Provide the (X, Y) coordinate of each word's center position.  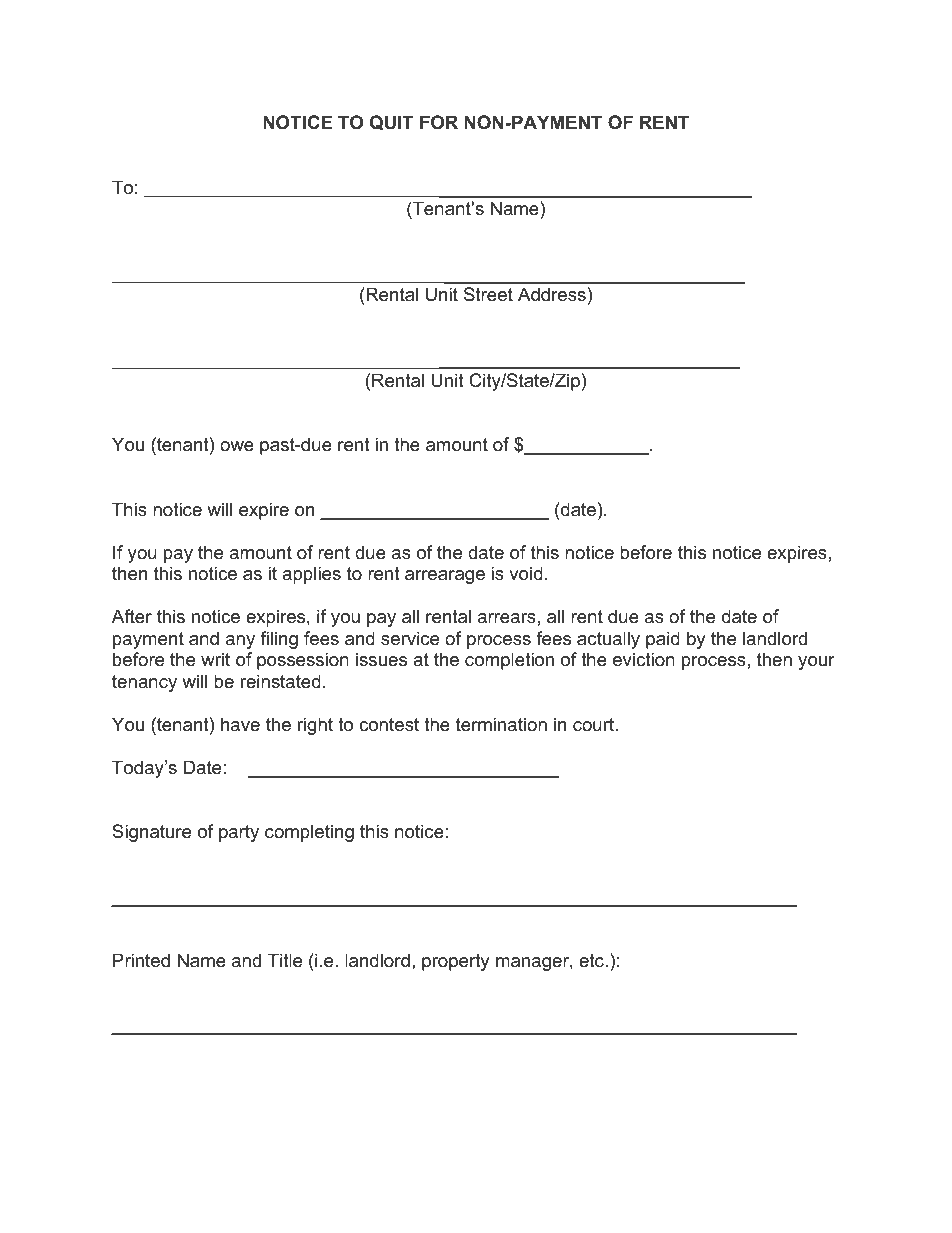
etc (592, 961)
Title (285, 960)
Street (488, 294)
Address (552, 294)
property (456, 962)
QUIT (392, 122)
